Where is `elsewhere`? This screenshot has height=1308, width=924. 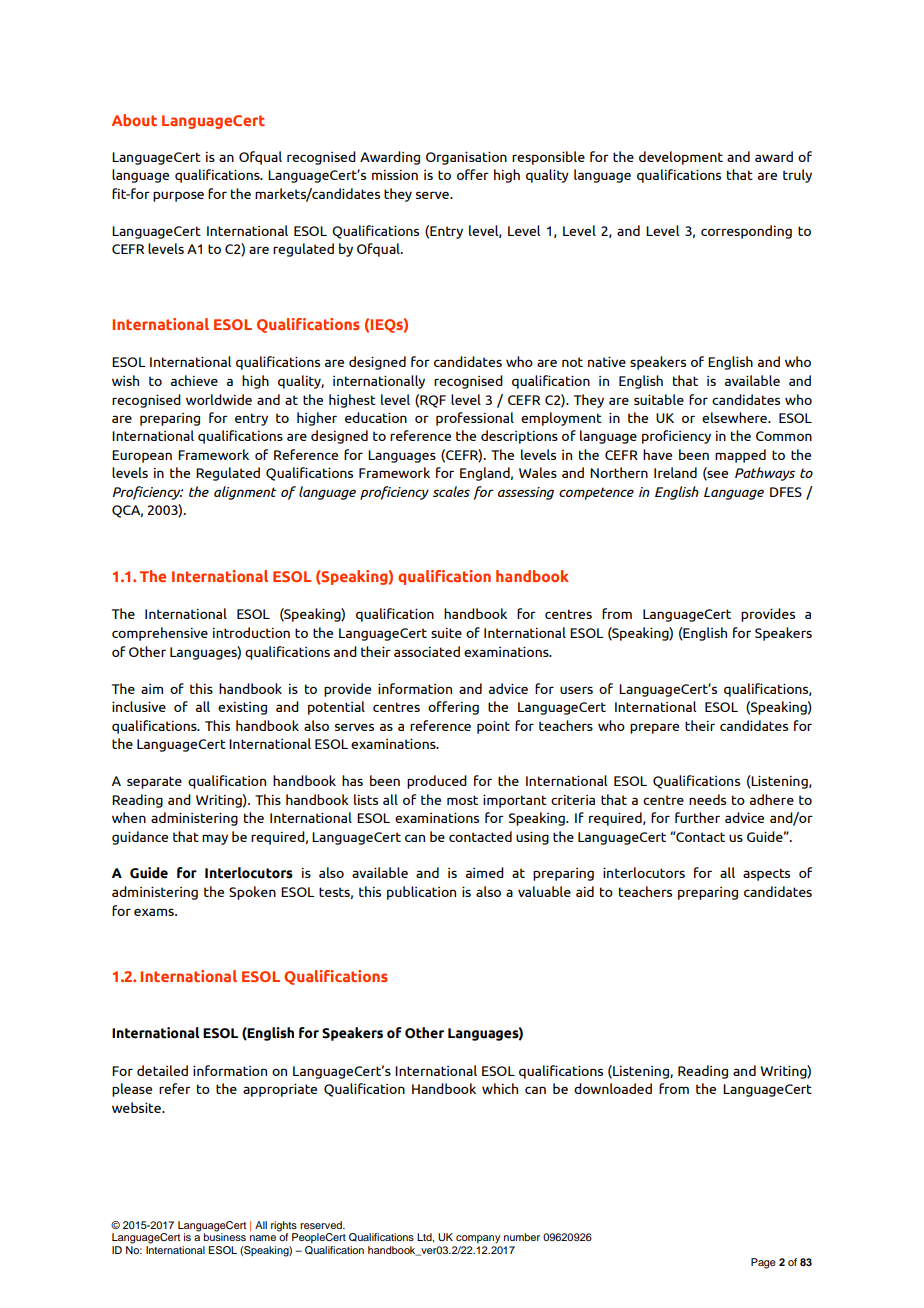
elsewhere is located at coordinates (735, 417).
